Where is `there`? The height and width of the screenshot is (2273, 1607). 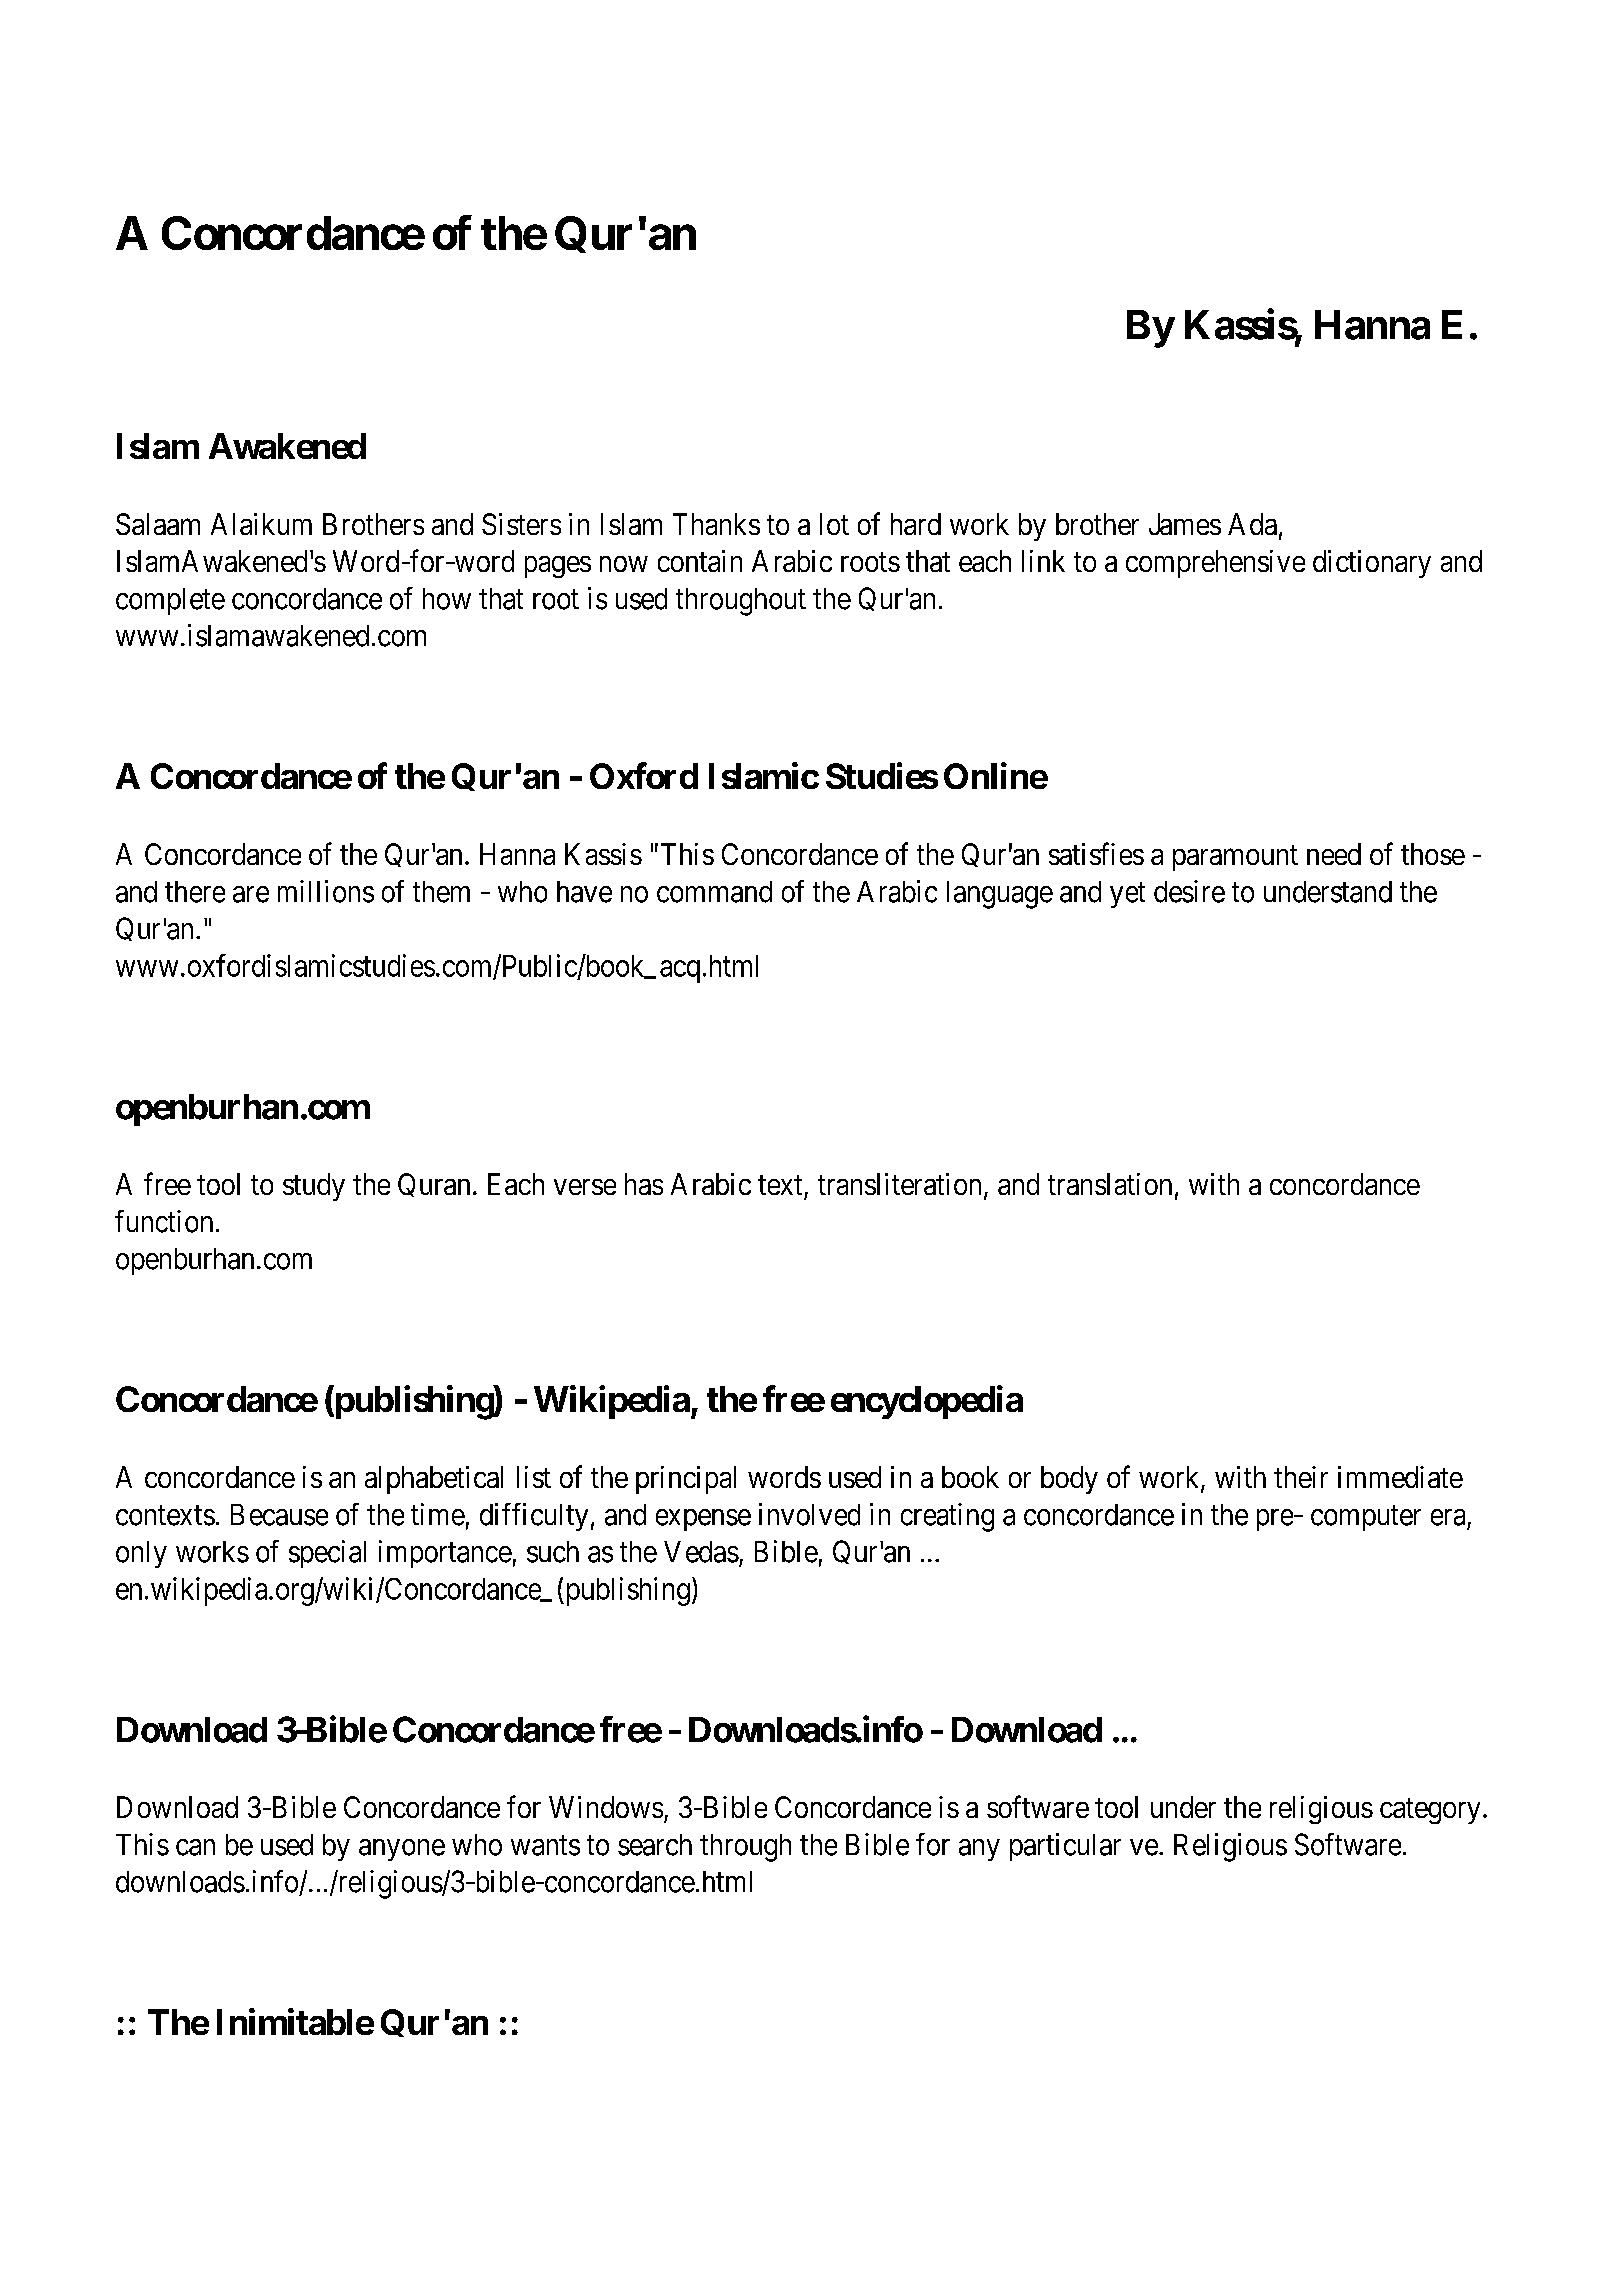
there is located at coordinates (195, 892).
